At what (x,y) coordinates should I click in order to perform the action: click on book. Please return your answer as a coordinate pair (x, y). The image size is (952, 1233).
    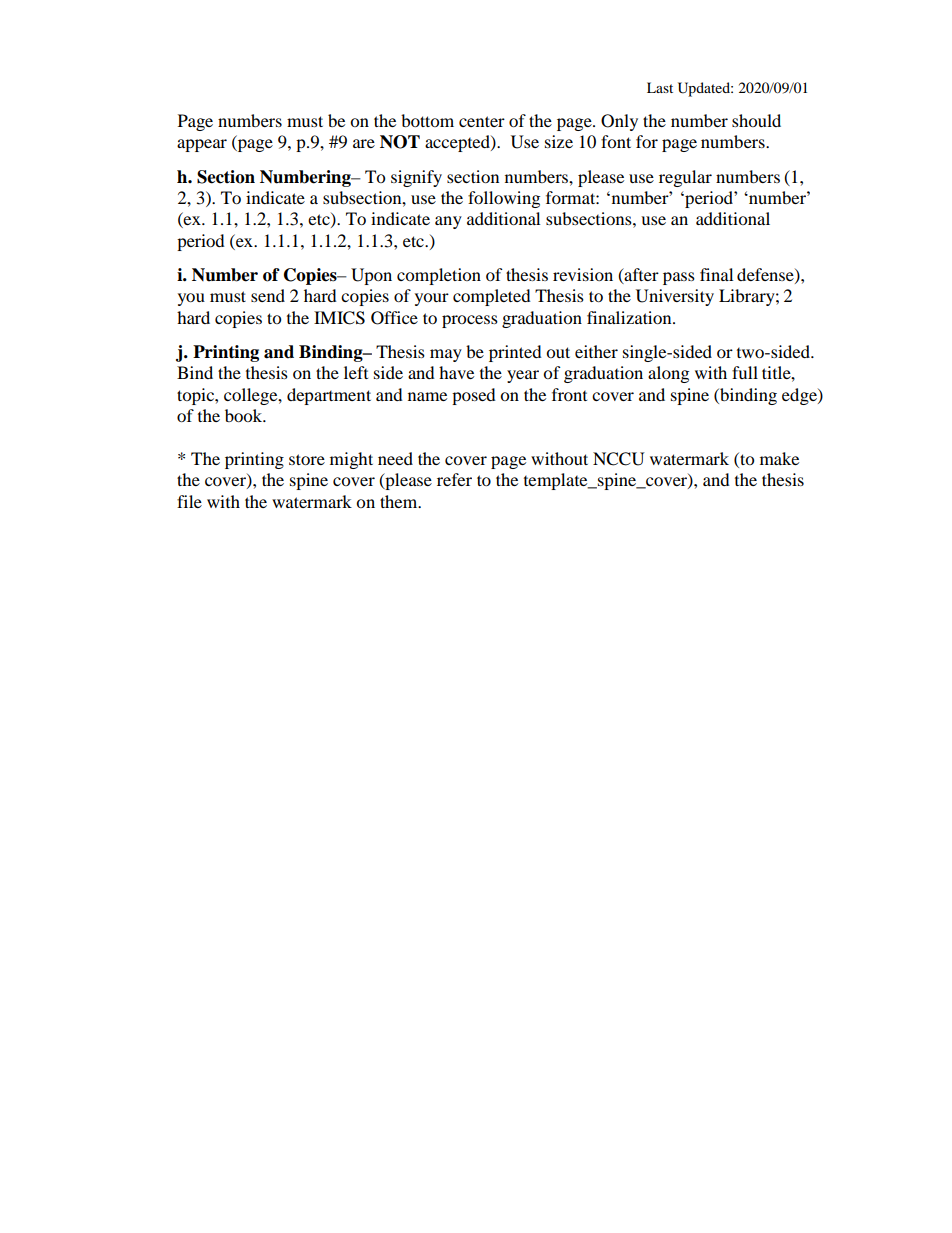
    Looking at the image, I should click on (245, 415).
